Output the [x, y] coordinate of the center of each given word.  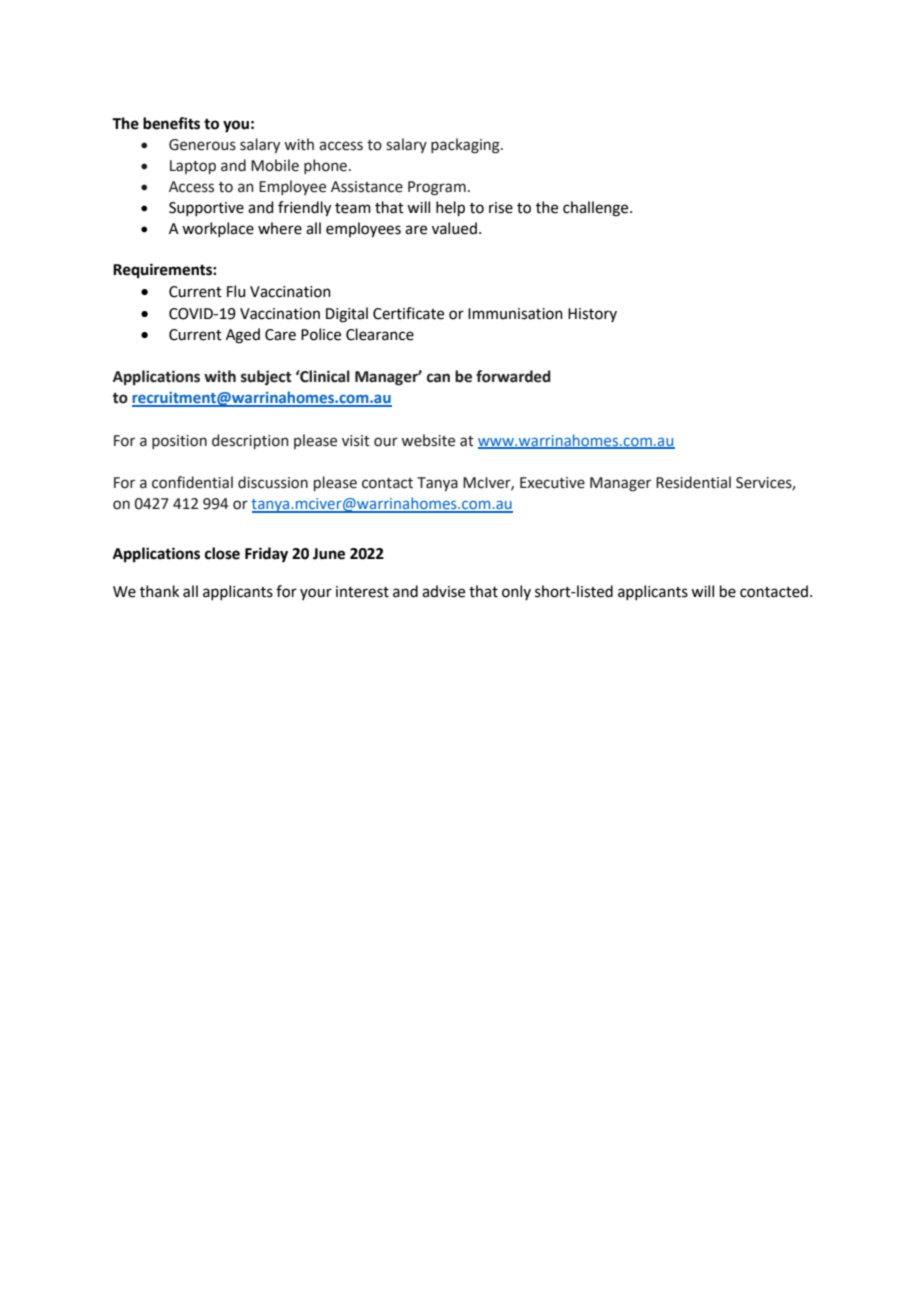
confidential [192, 482]
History [592, 315]
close [222, 553]
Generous [202, 145]
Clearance [380, 334]
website [428, 440]
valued [454, 228]
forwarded [513, 376]
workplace [218, 229]
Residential [693, 482]
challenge [597, 209]
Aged [243, 336]
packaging [466, 146]
